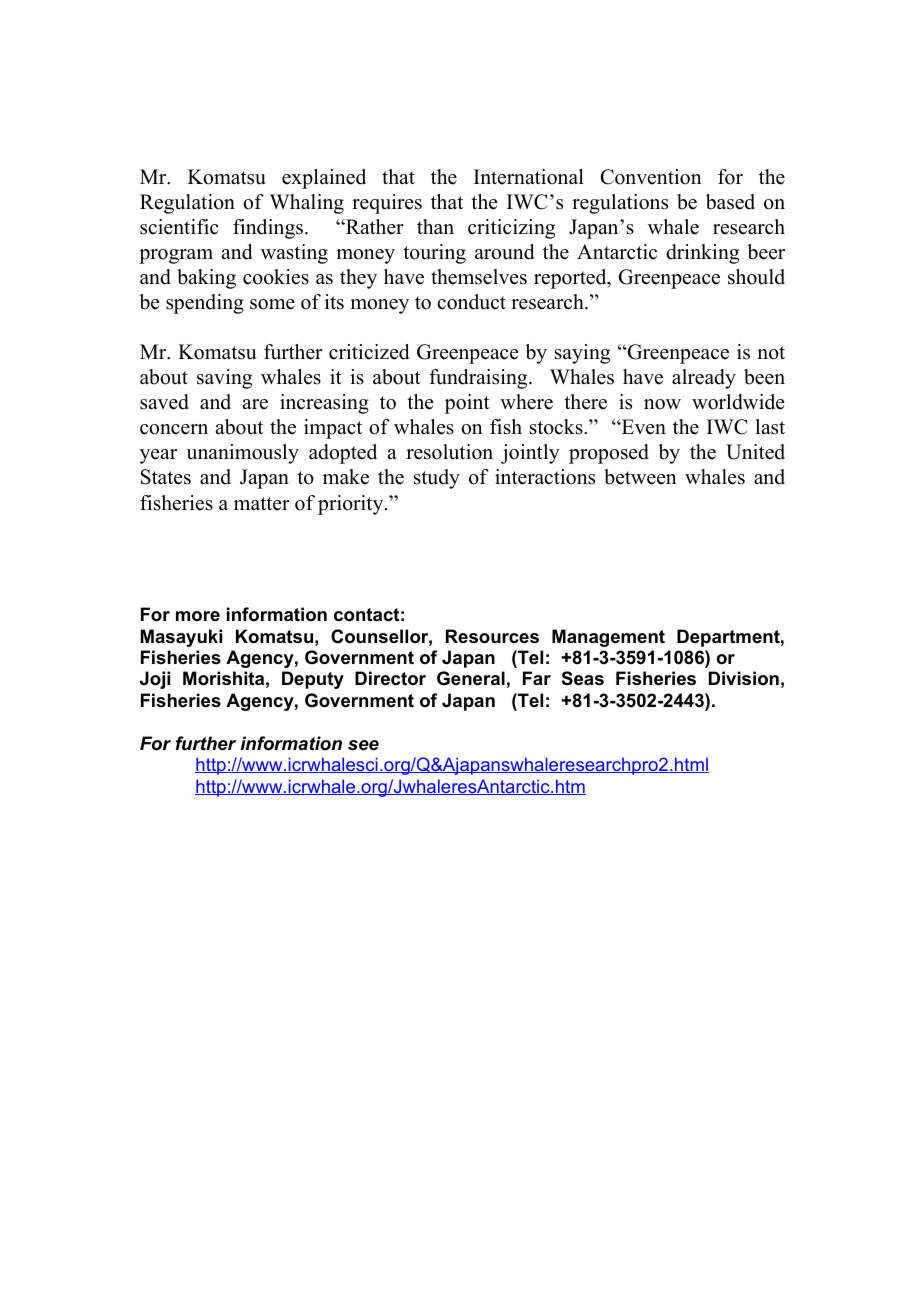 This image has width=924, height=1308. I want to click on resolution, so click(449, 452).
